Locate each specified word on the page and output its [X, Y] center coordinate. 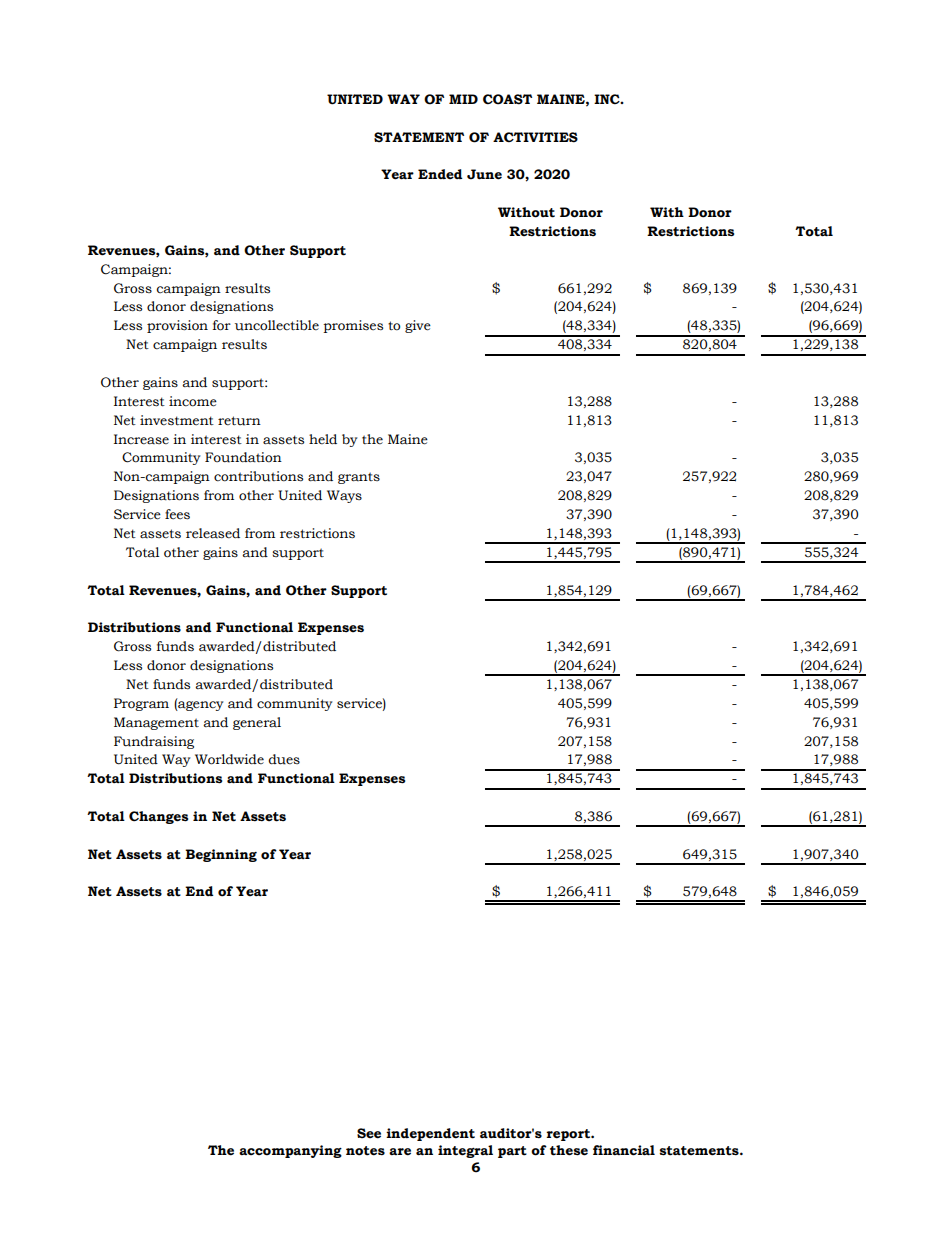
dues [284, 759]
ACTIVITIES [535, 137]
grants [359, 478]
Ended [440, 174]
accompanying [290, 1151]
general [257, 723]
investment [177, 420]
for [221, 325]
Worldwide [229, 759]
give [418, 326]
